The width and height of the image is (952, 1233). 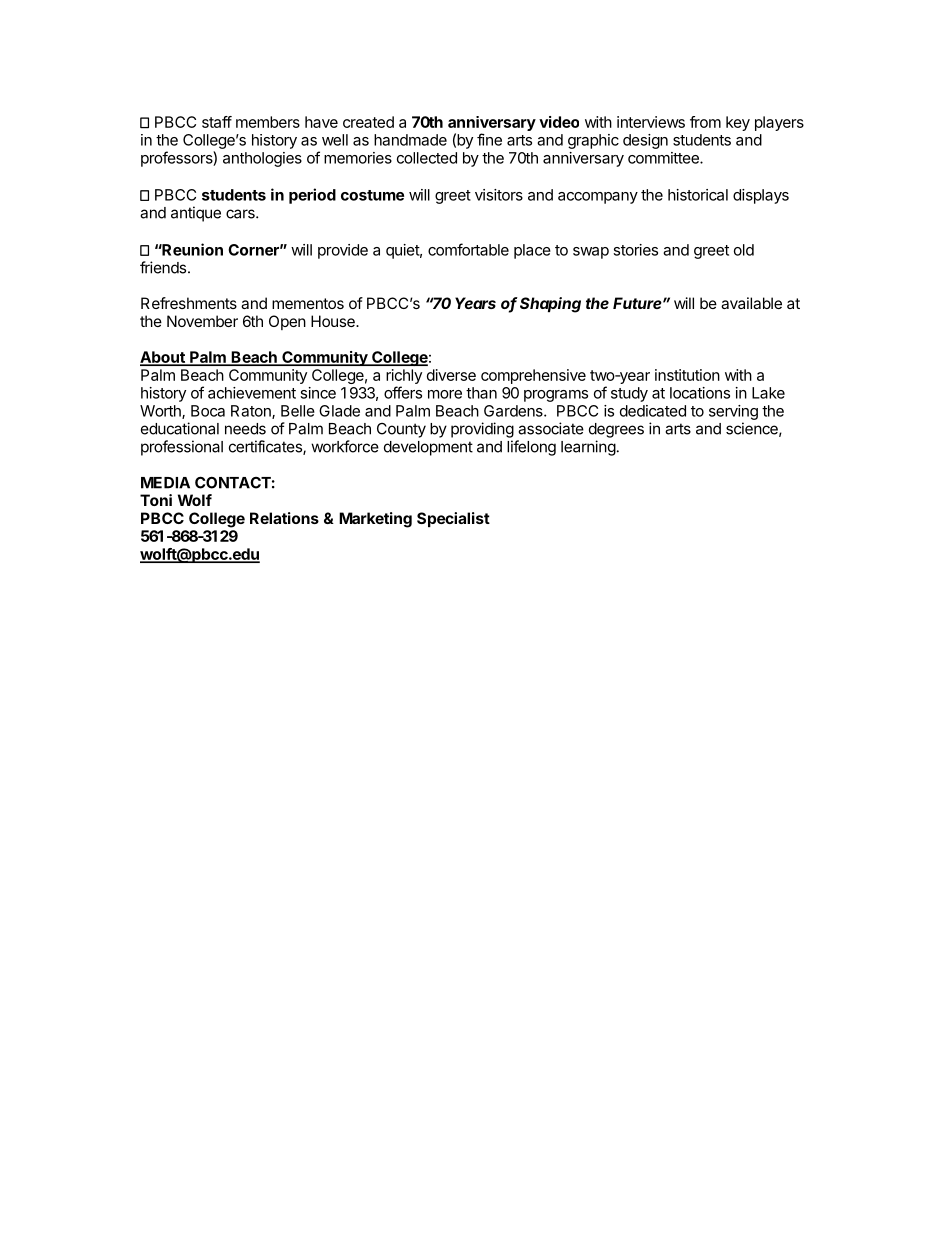 I want to click on cars, so click(x=241, y=214).
